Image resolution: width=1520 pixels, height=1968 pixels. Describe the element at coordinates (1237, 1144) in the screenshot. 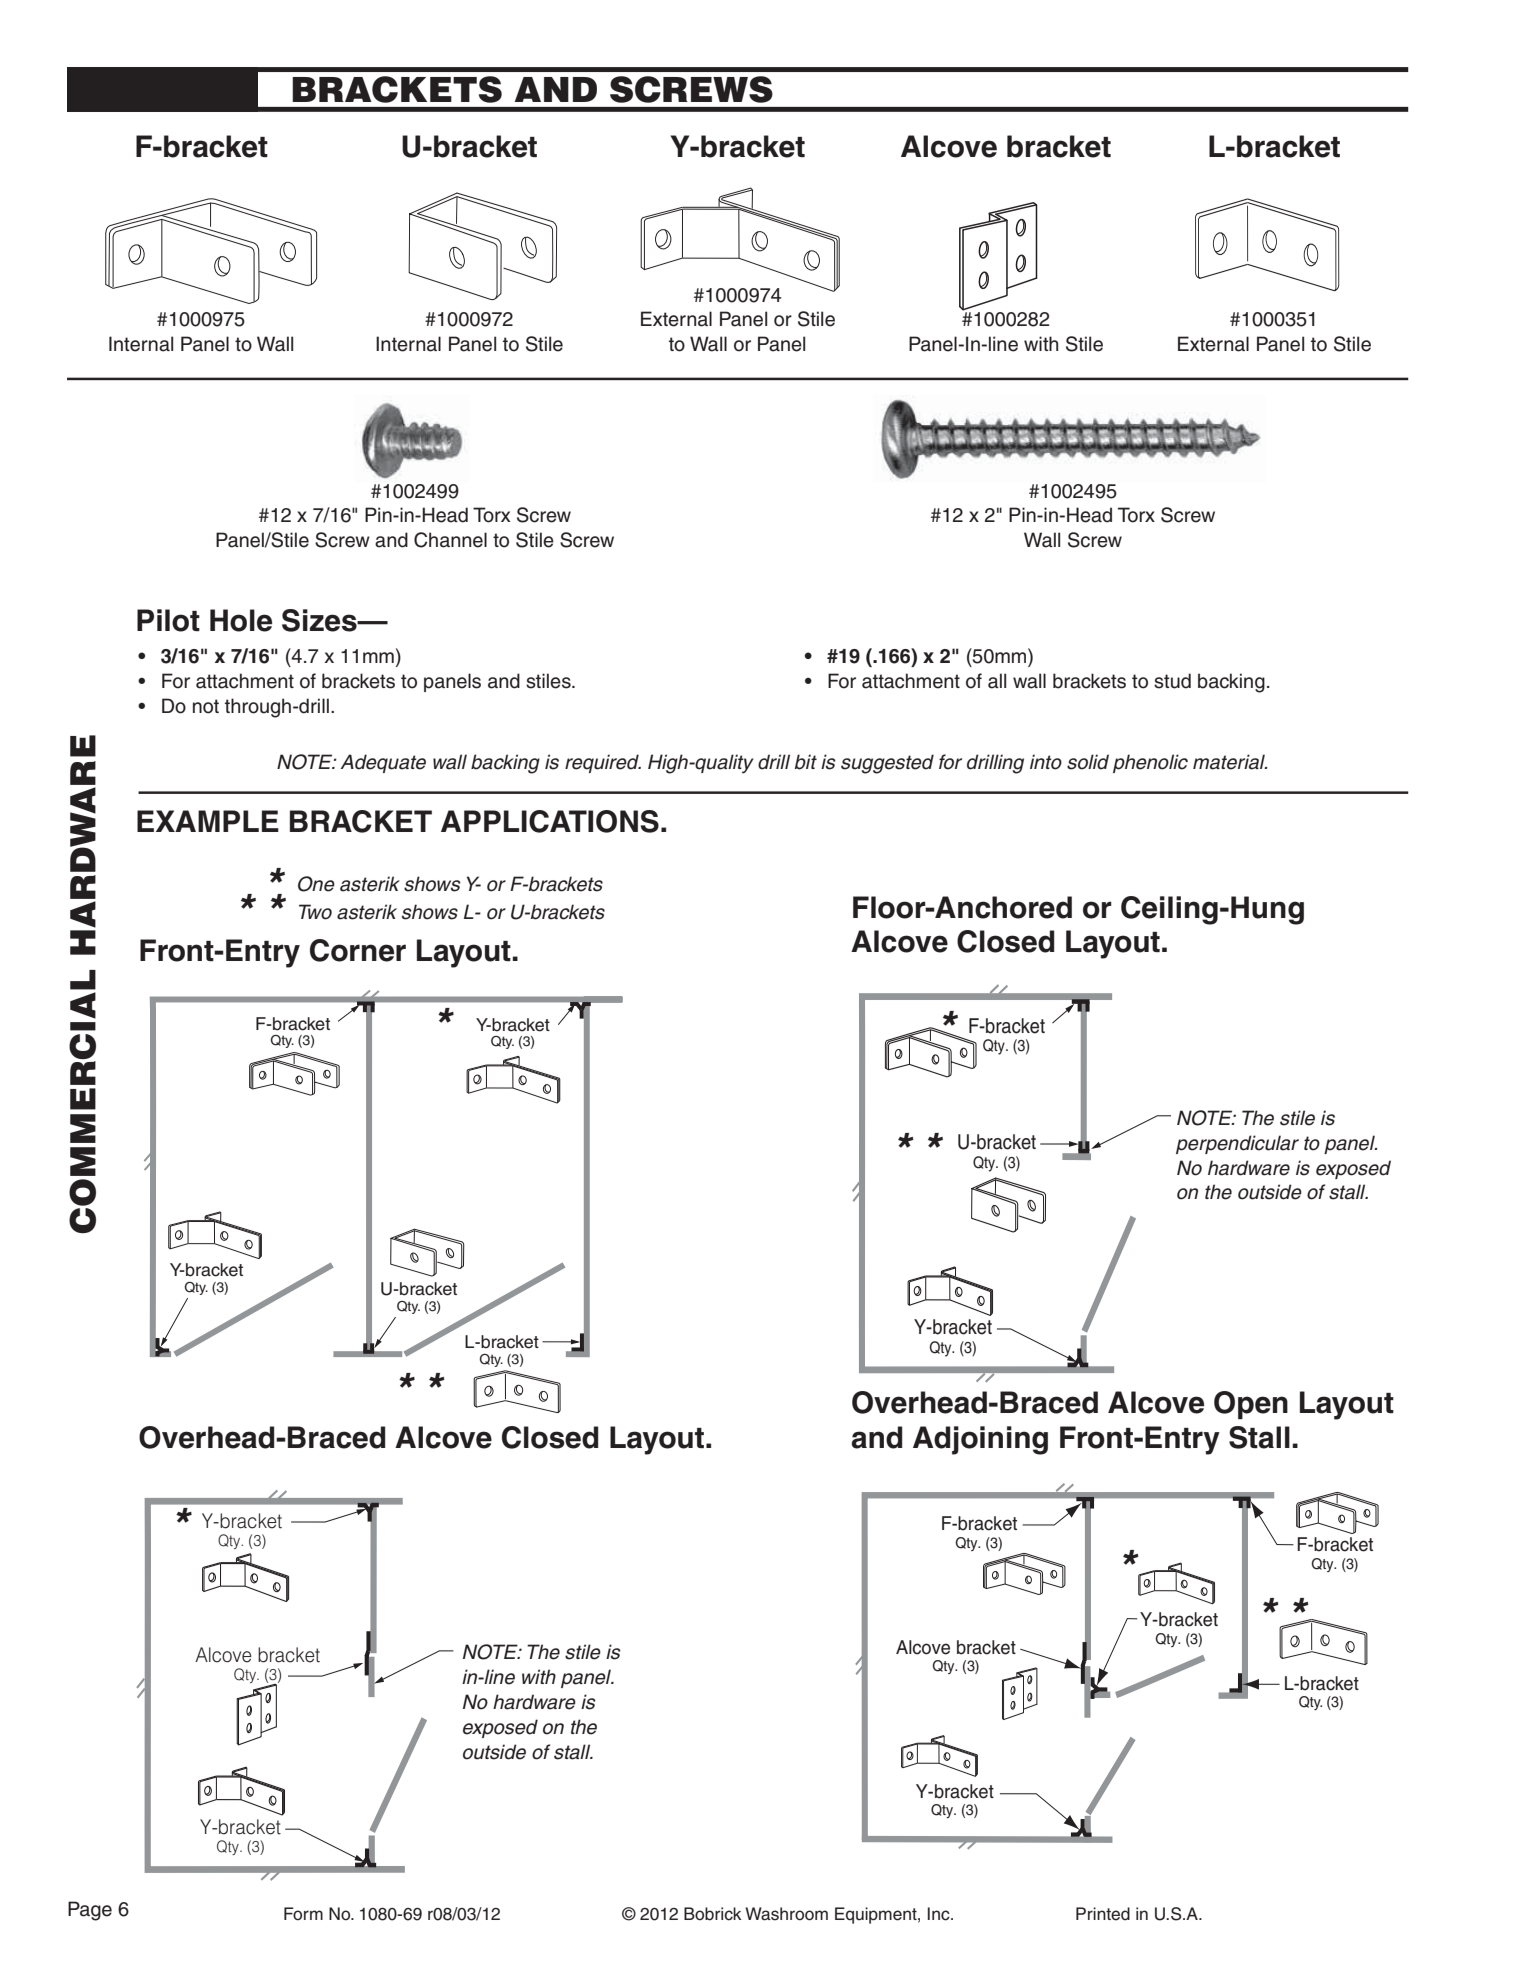

I see `perpendicular` at that location.
